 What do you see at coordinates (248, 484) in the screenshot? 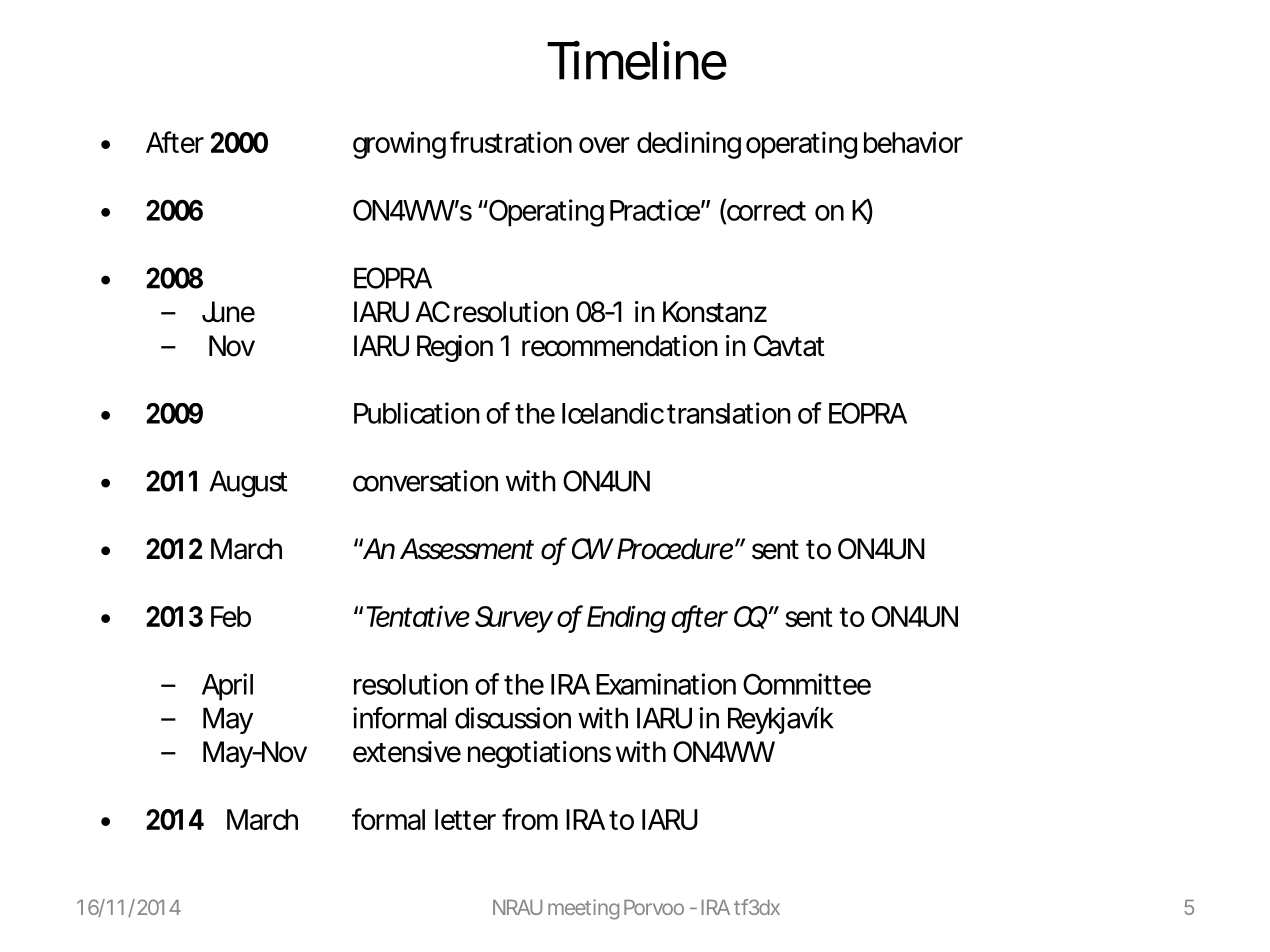
I see `August` at bounding box center [248, 484].
